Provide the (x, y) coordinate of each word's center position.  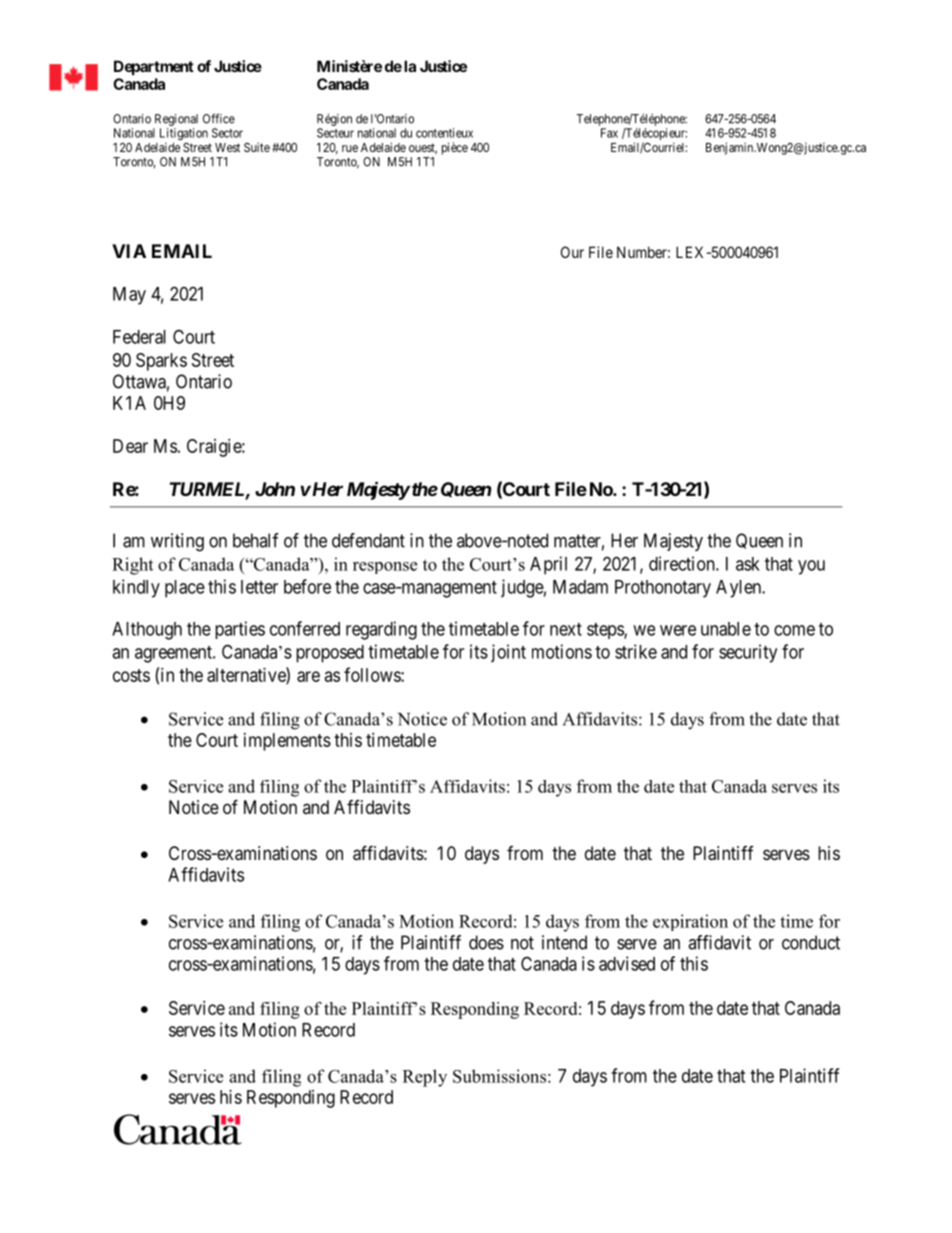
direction (683, 563)
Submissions (499, 1076)
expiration (690, 922)
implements (287, 742)
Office (219, 118)
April (548, 565)
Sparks (161, 362)
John (275, 489)
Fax (609, 133)
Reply (425, 1078)
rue (350, 148)
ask (748, 564)
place (185, 589)
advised (627, 963)
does (486, 942)
